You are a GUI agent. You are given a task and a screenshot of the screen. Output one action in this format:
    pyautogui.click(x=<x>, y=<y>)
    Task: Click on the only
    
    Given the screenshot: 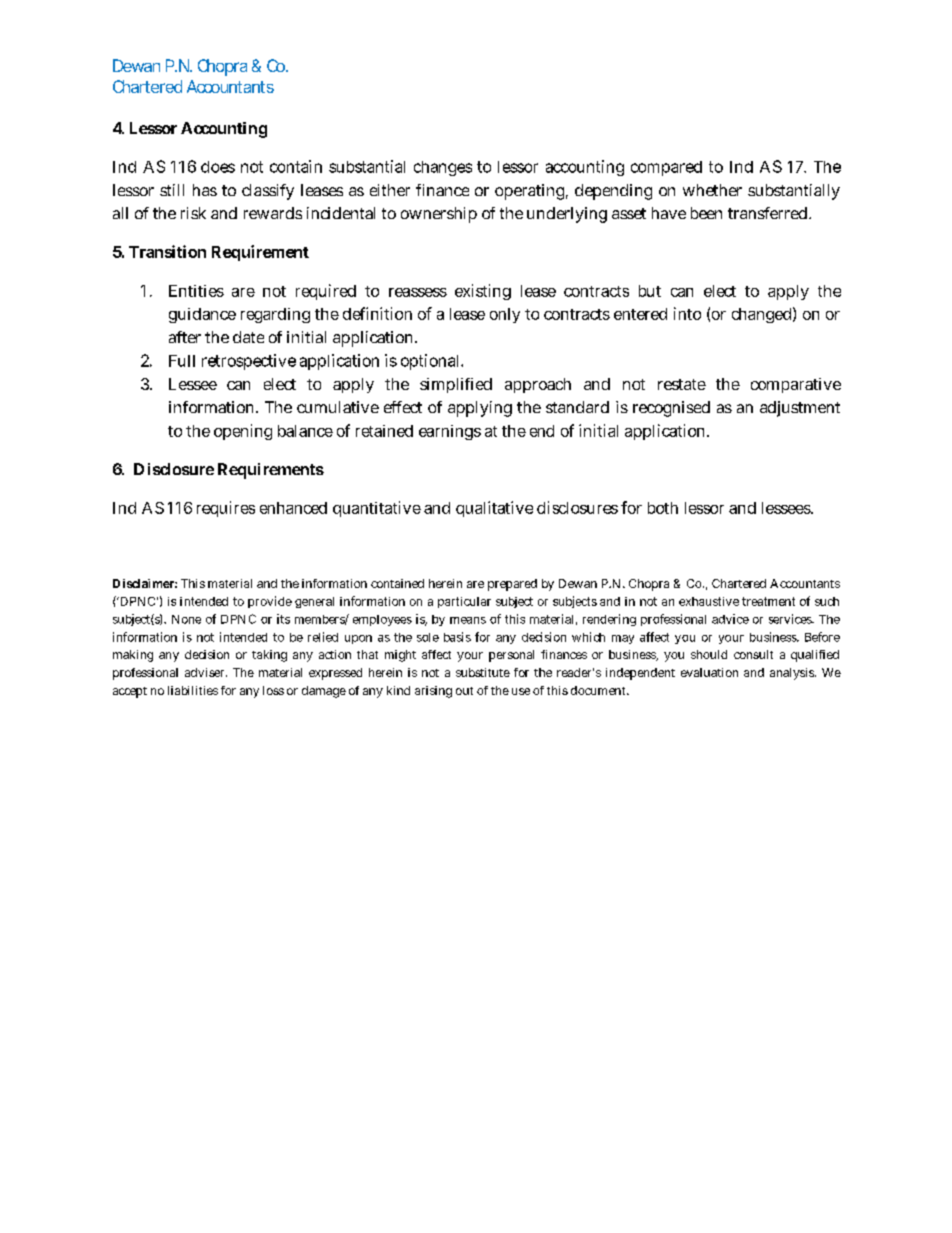 What is the action you would take?
    pyautogui.click(x=505, y=315)
